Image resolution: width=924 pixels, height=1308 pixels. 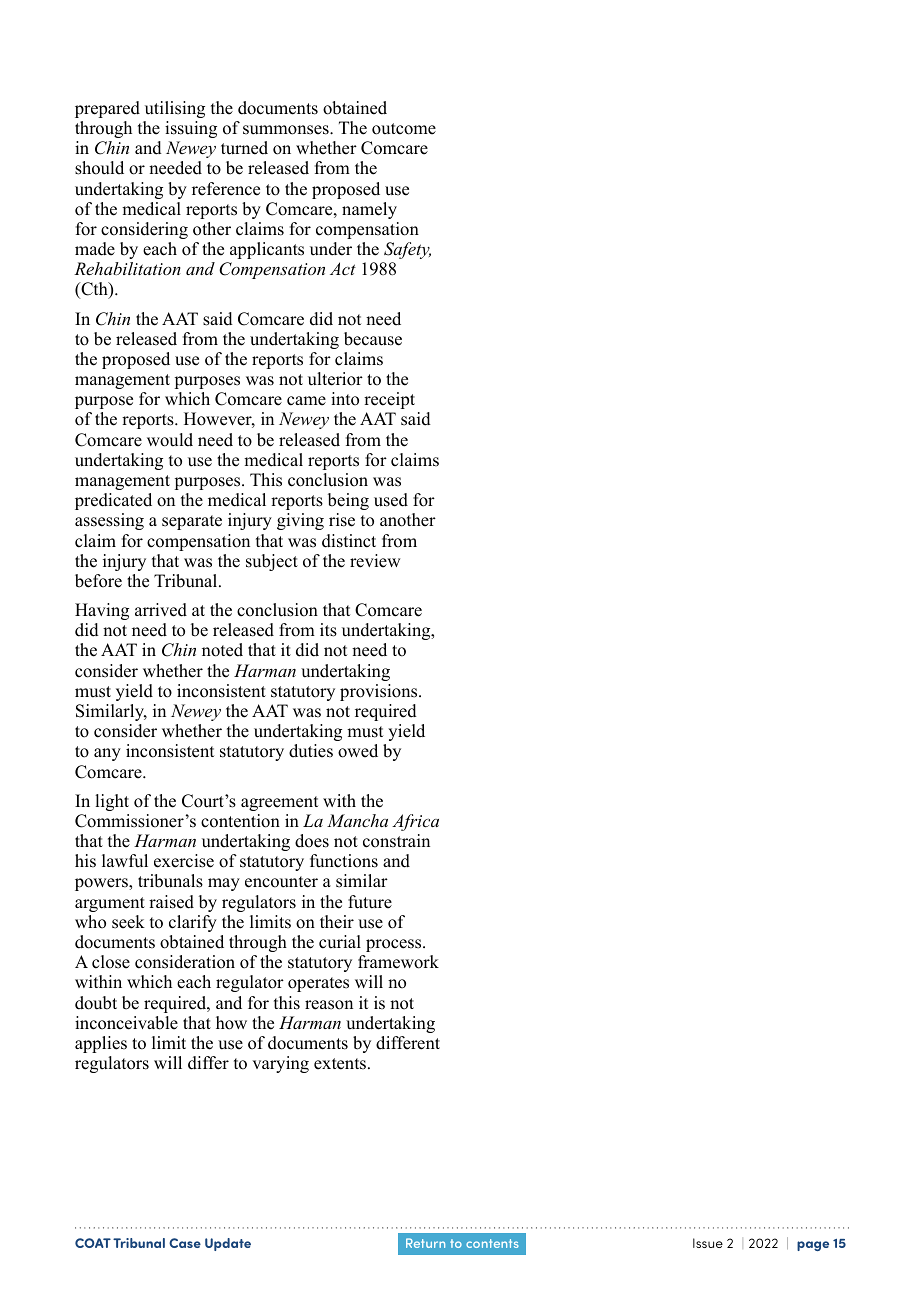 I want to click on Africa, so click(x=415, y=822).
